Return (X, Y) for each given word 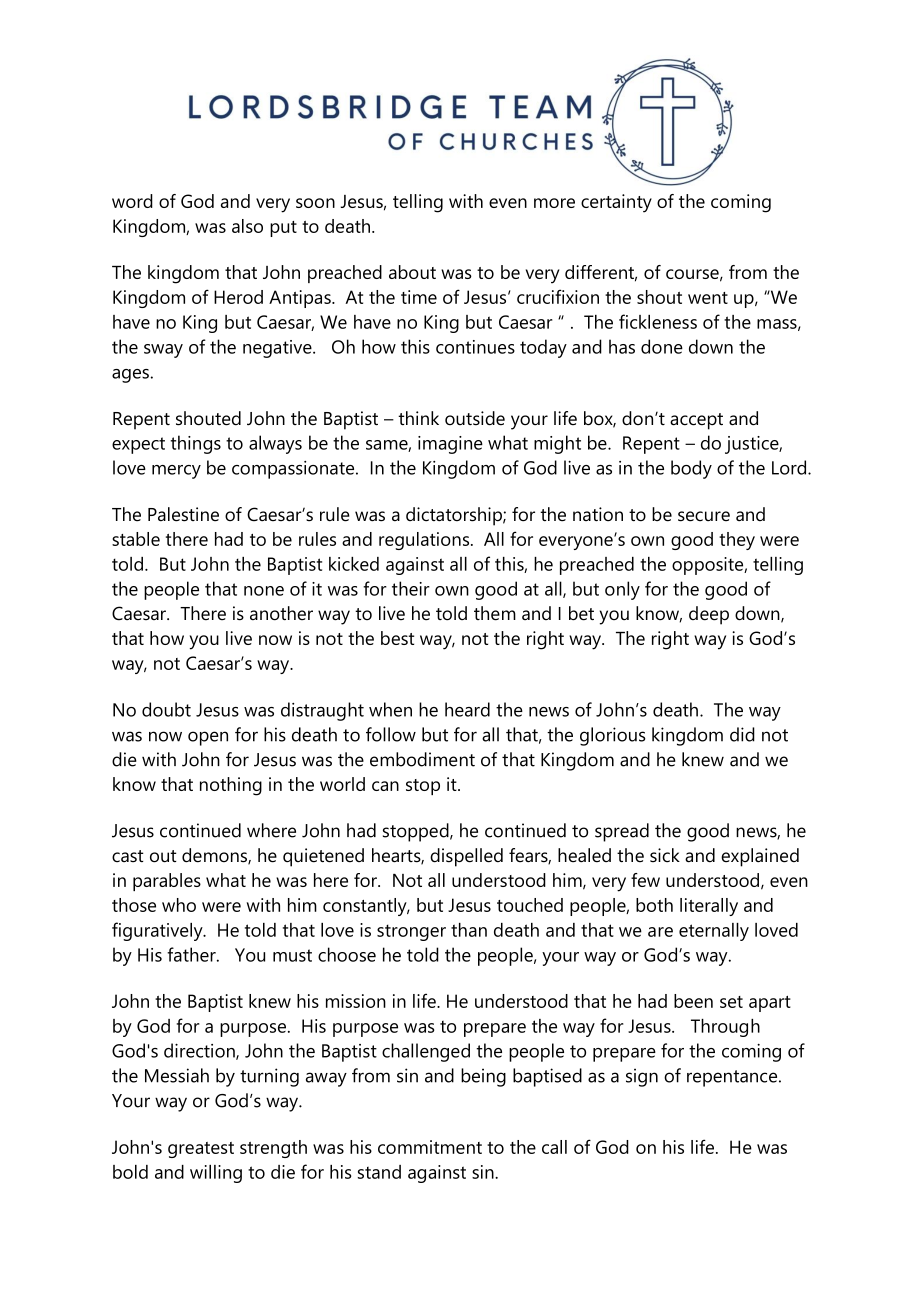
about (412, 272)
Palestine (183, 514)
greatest (201, 1150)
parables (167, 882)
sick (665, 855)
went (708, 298)
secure (704, 516)
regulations (425, 541)
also (247, 226)
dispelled (466, 857)
